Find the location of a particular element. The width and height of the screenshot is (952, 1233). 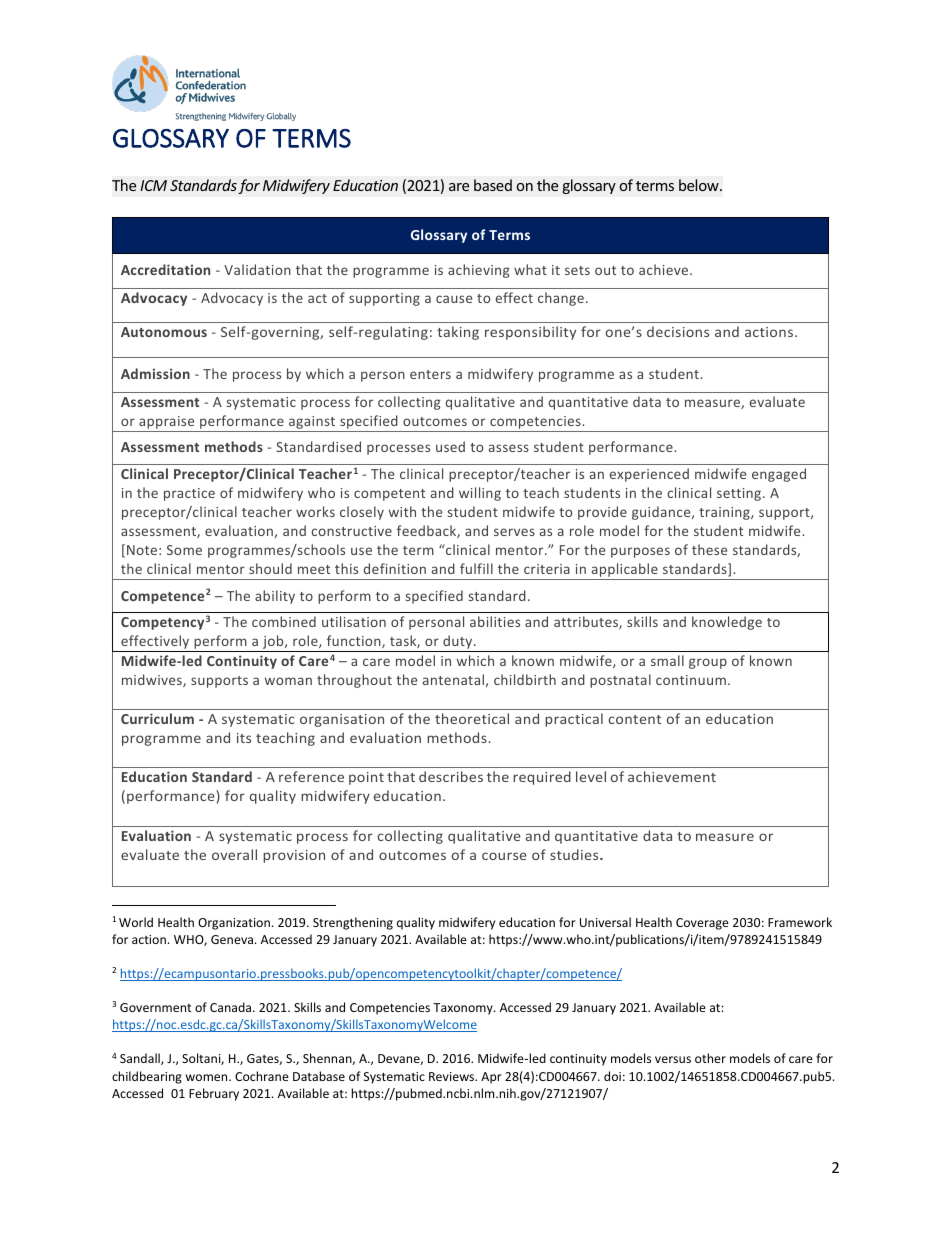

ICM is located at coordinates (153, 185).
